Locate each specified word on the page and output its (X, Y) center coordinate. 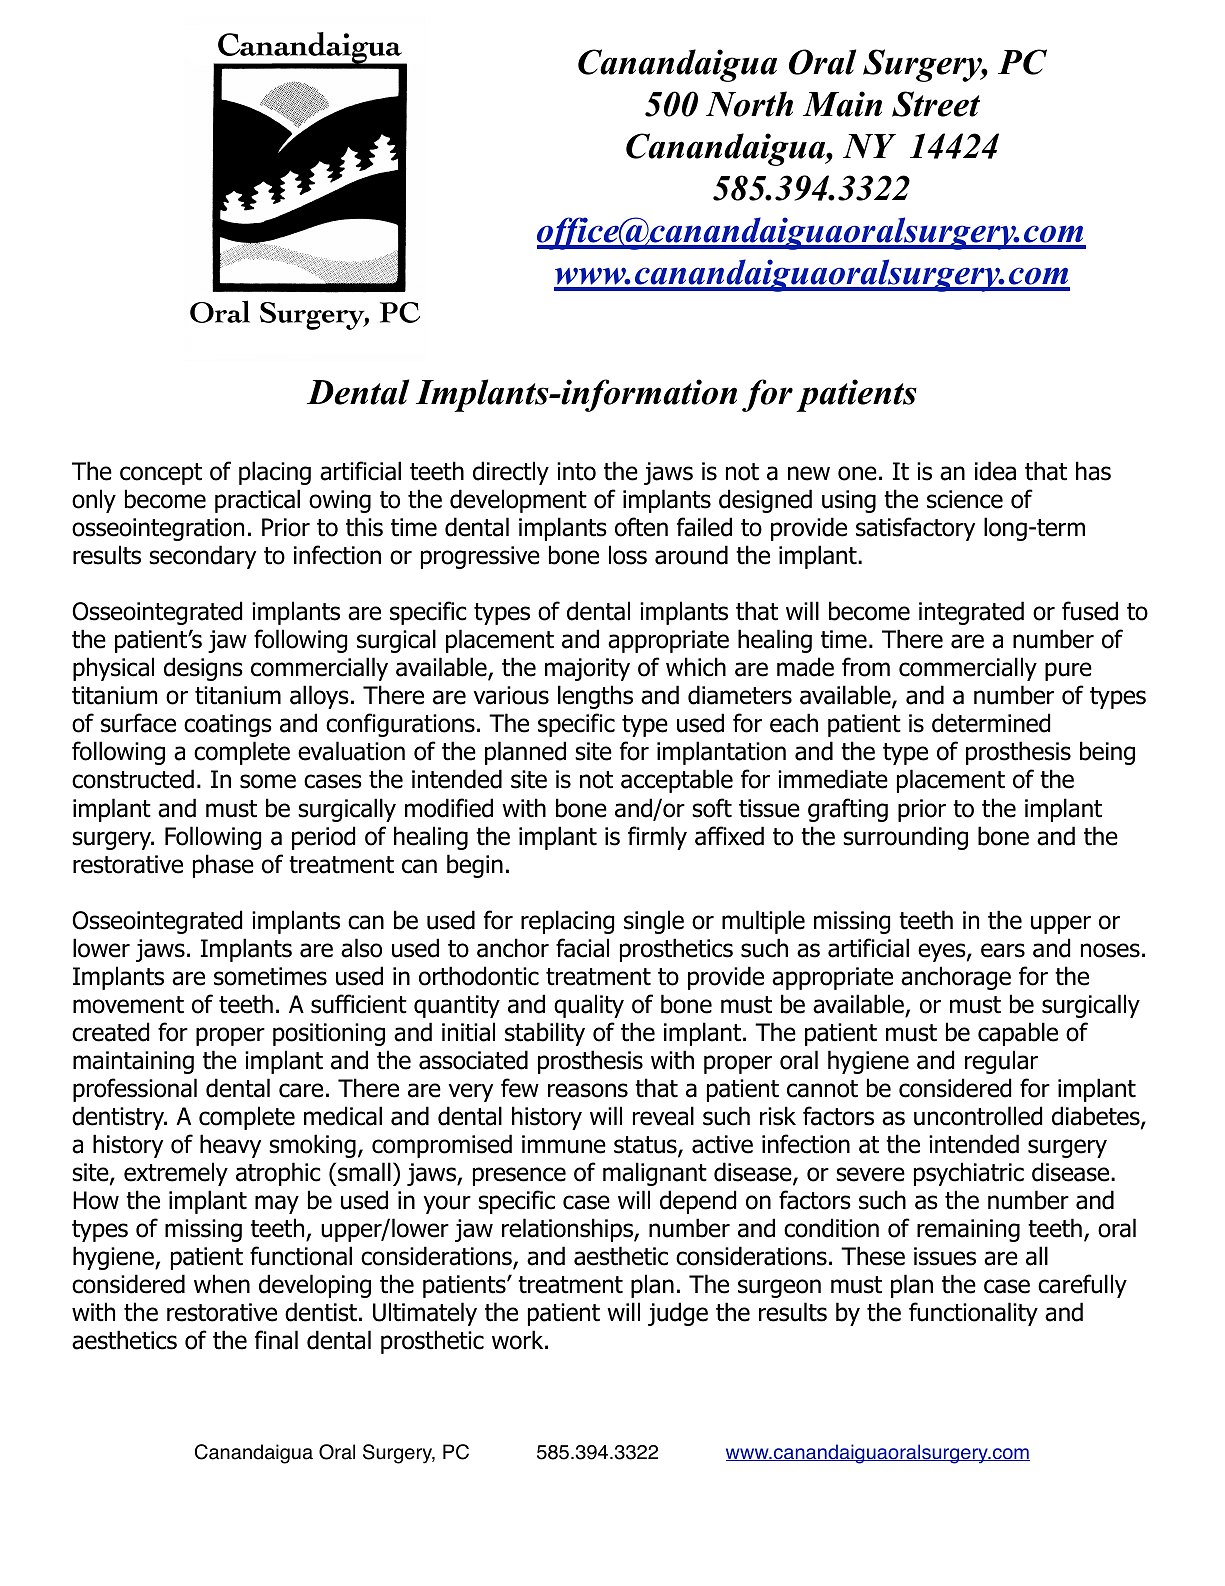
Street (936, 104)
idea (995, 471)
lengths (595, 697)
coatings (228, 725)
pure (1068, 671)
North (749, 104)
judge (678, 1314)
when (222, 1284)
